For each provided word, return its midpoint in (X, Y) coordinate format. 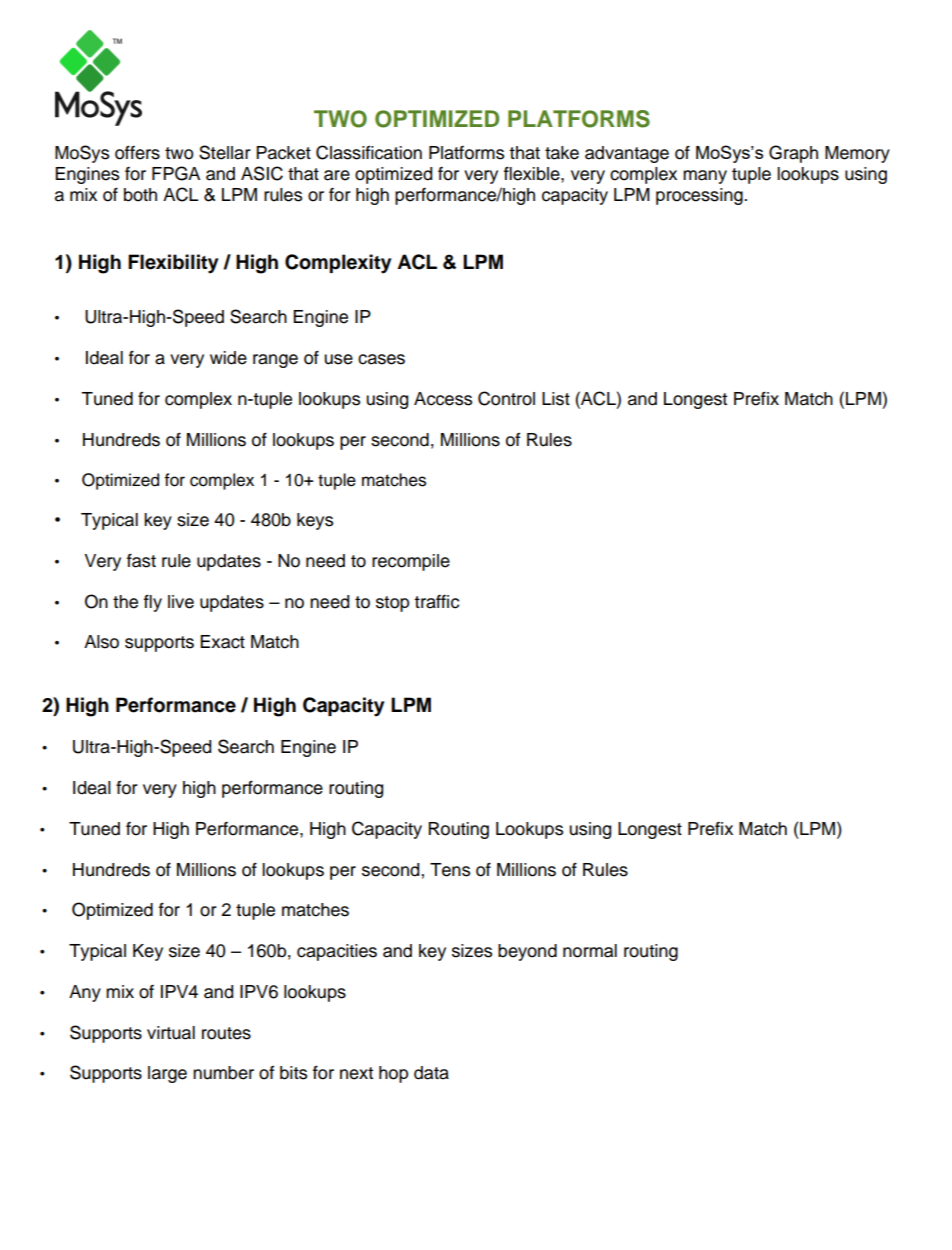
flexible (533, 173)
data (431, 1073)
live (181, 602)
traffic (436, 602)
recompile (411, 562)
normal (590, 951)
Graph (793, 154)
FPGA (176, 173)
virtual (171, 1033)
